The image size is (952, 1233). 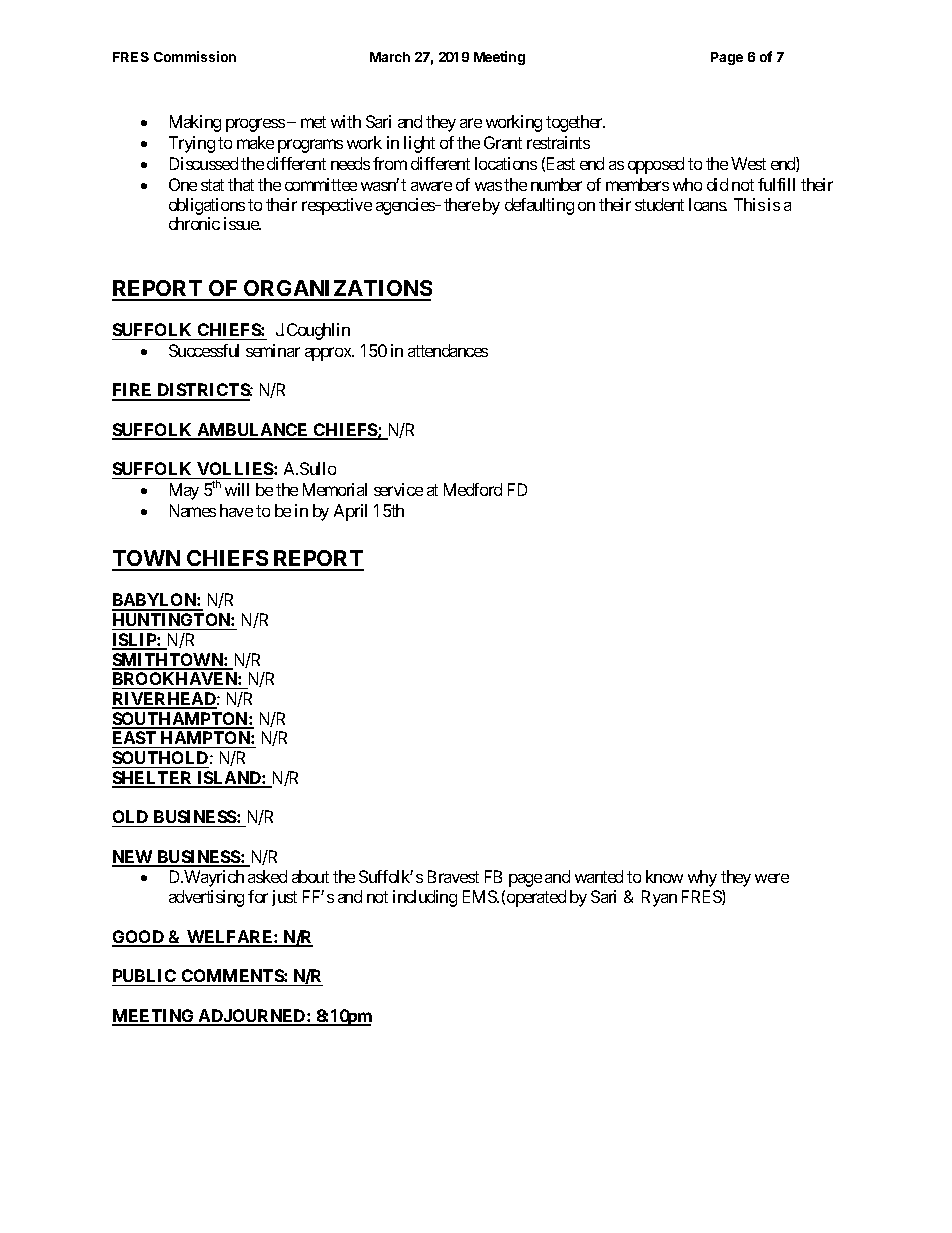 I want to click on attendances, so click(x=448, y=350).
